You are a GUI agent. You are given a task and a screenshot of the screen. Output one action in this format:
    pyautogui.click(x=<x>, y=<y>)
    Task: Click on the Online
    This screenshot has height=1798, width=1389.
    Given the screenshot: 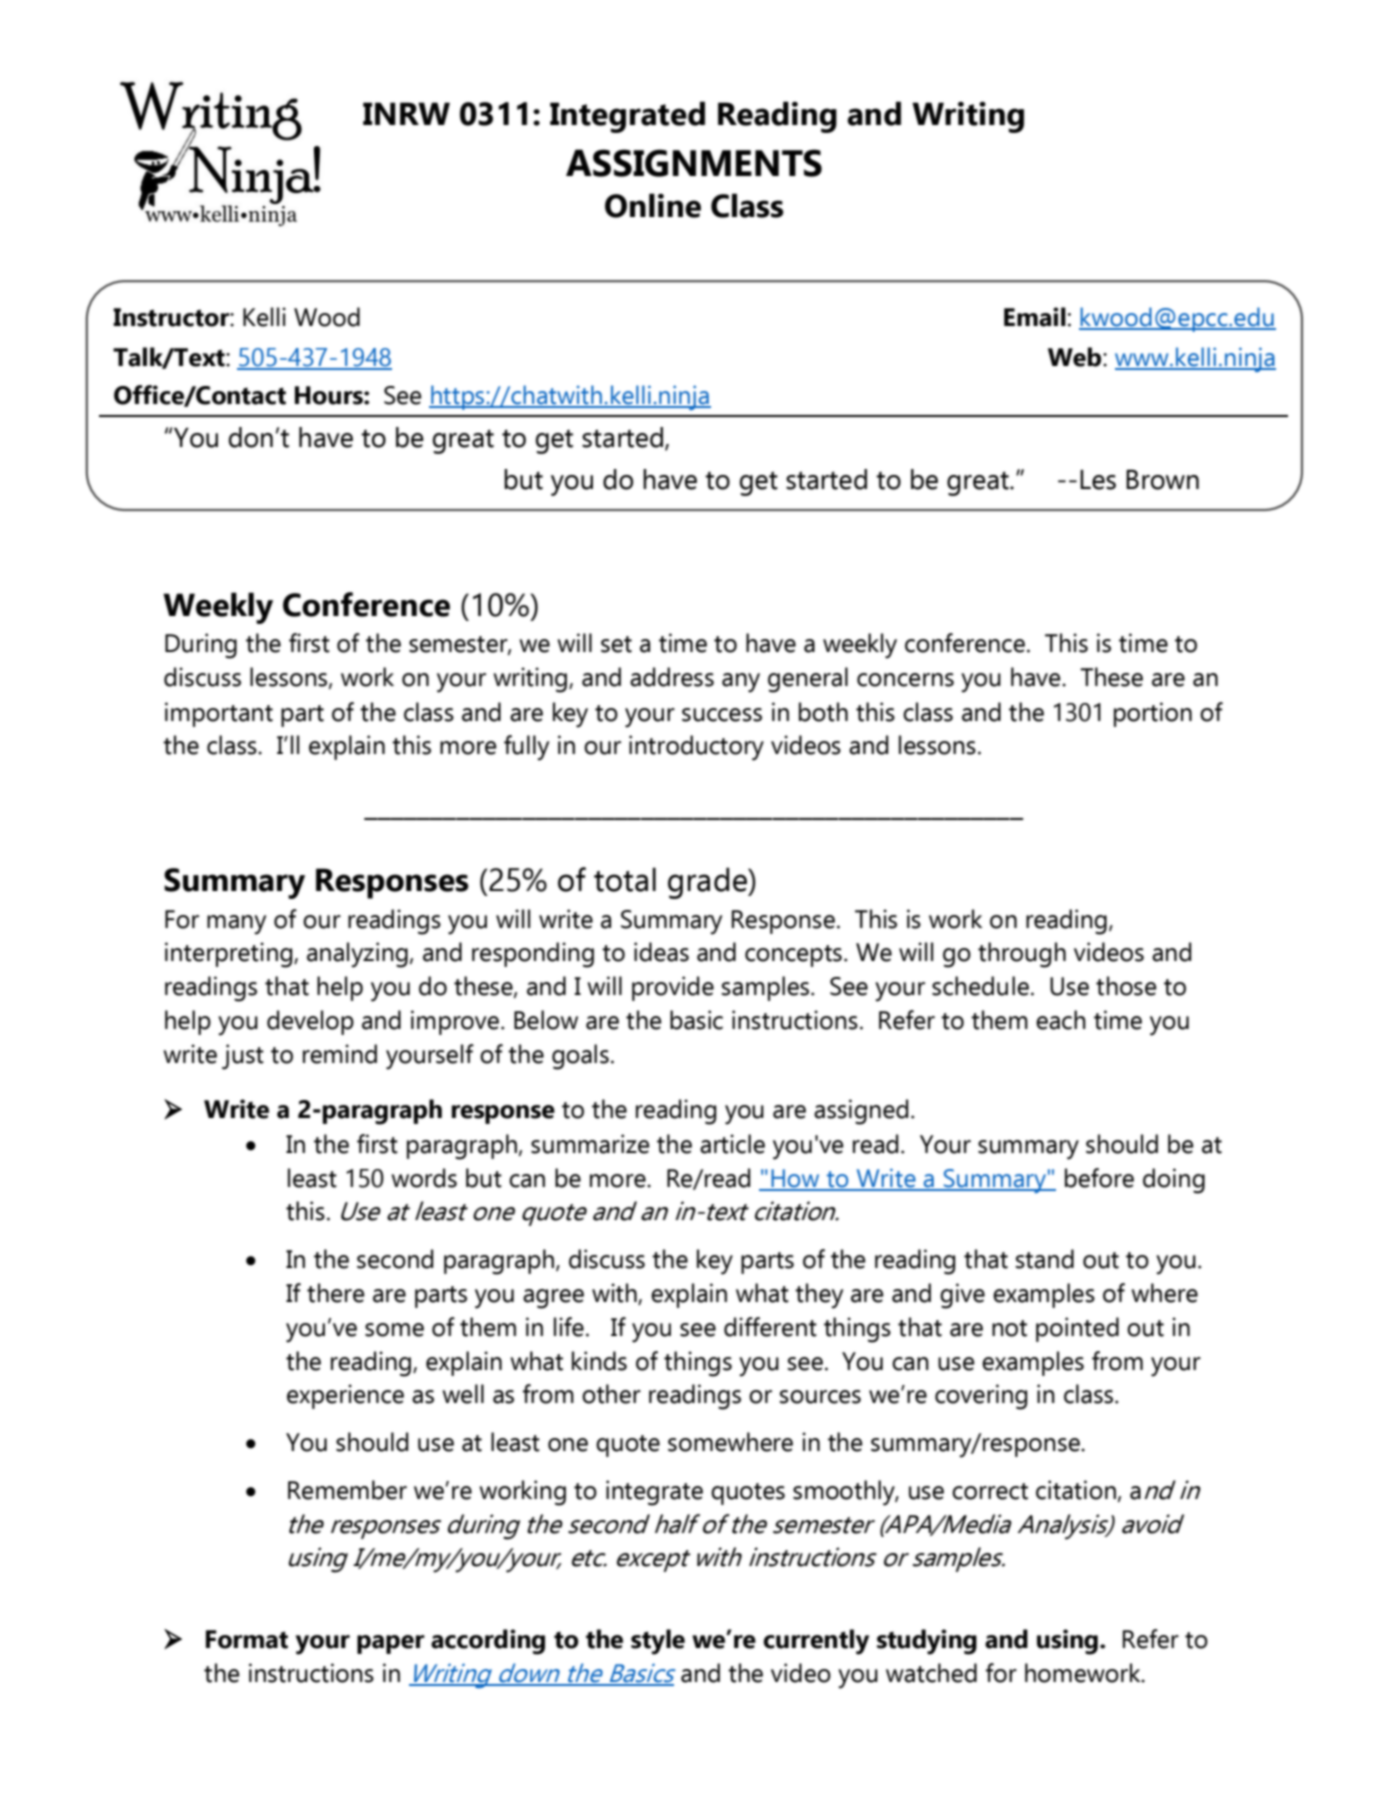 What is the action you would take?
    pyautogui.click(x=653, y=205)
